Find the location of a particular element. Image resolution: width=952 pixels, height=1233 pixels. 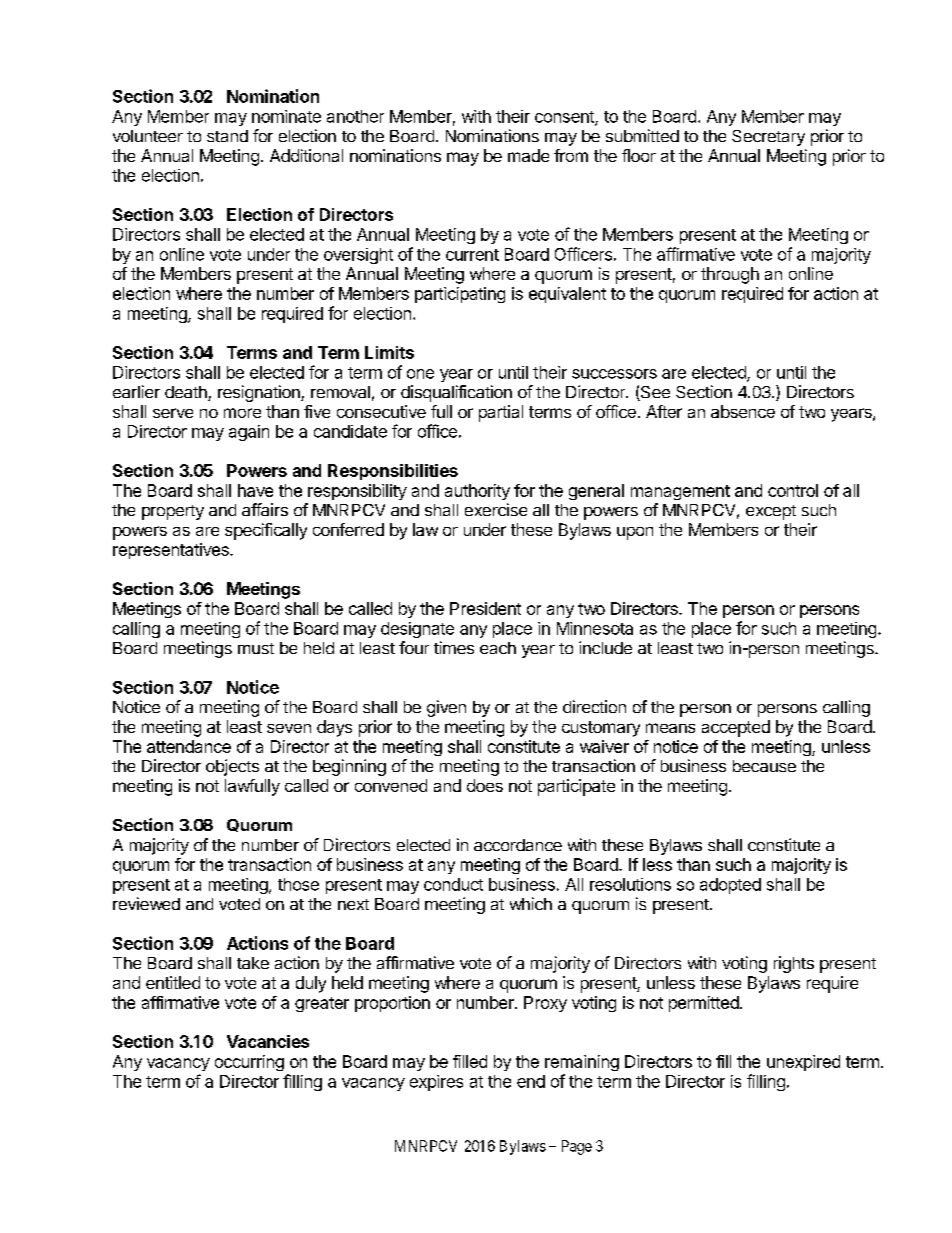

occurring is located at coordinates (249, 1063).
